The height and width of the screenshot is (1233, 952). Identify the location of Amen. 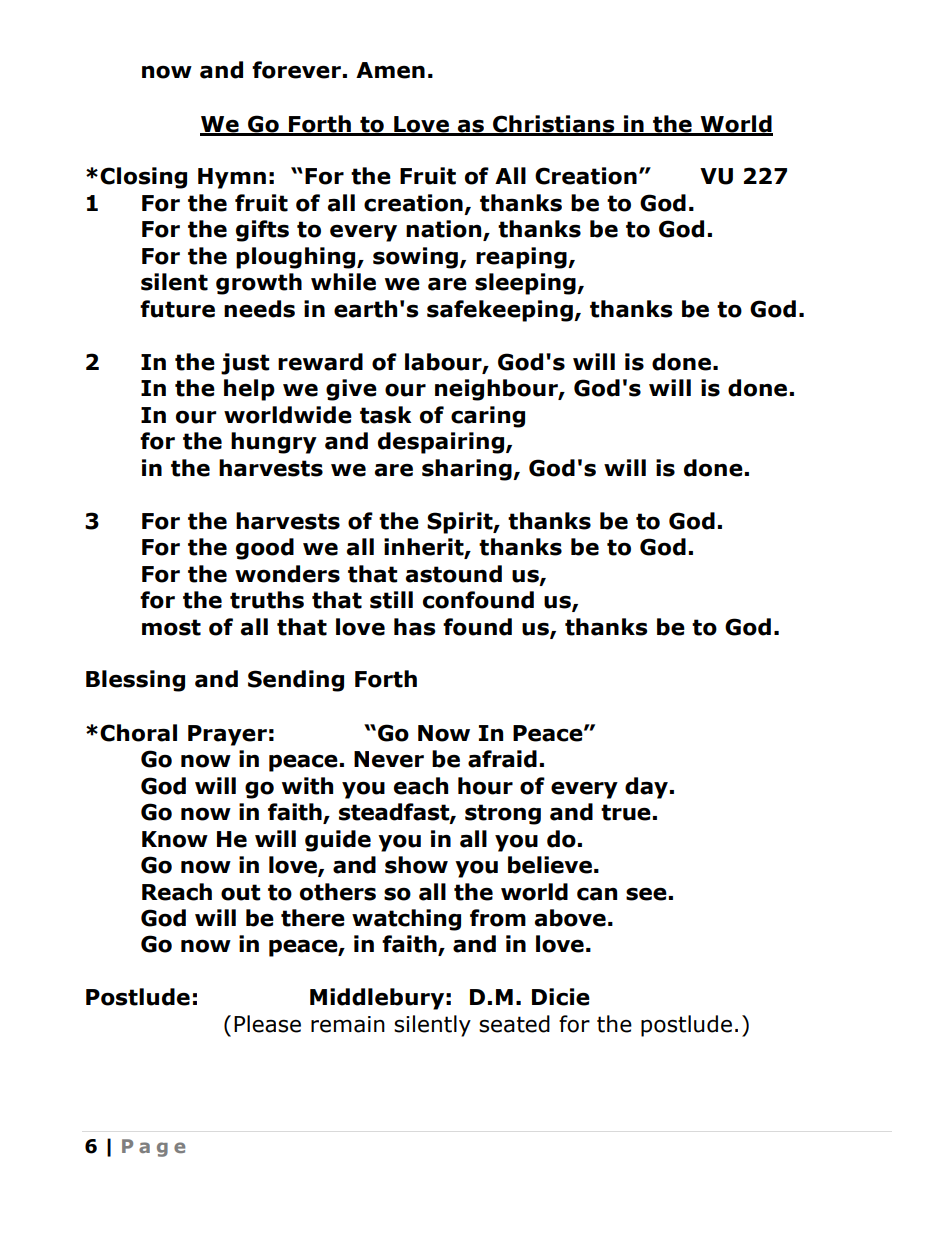
(390, 70).
